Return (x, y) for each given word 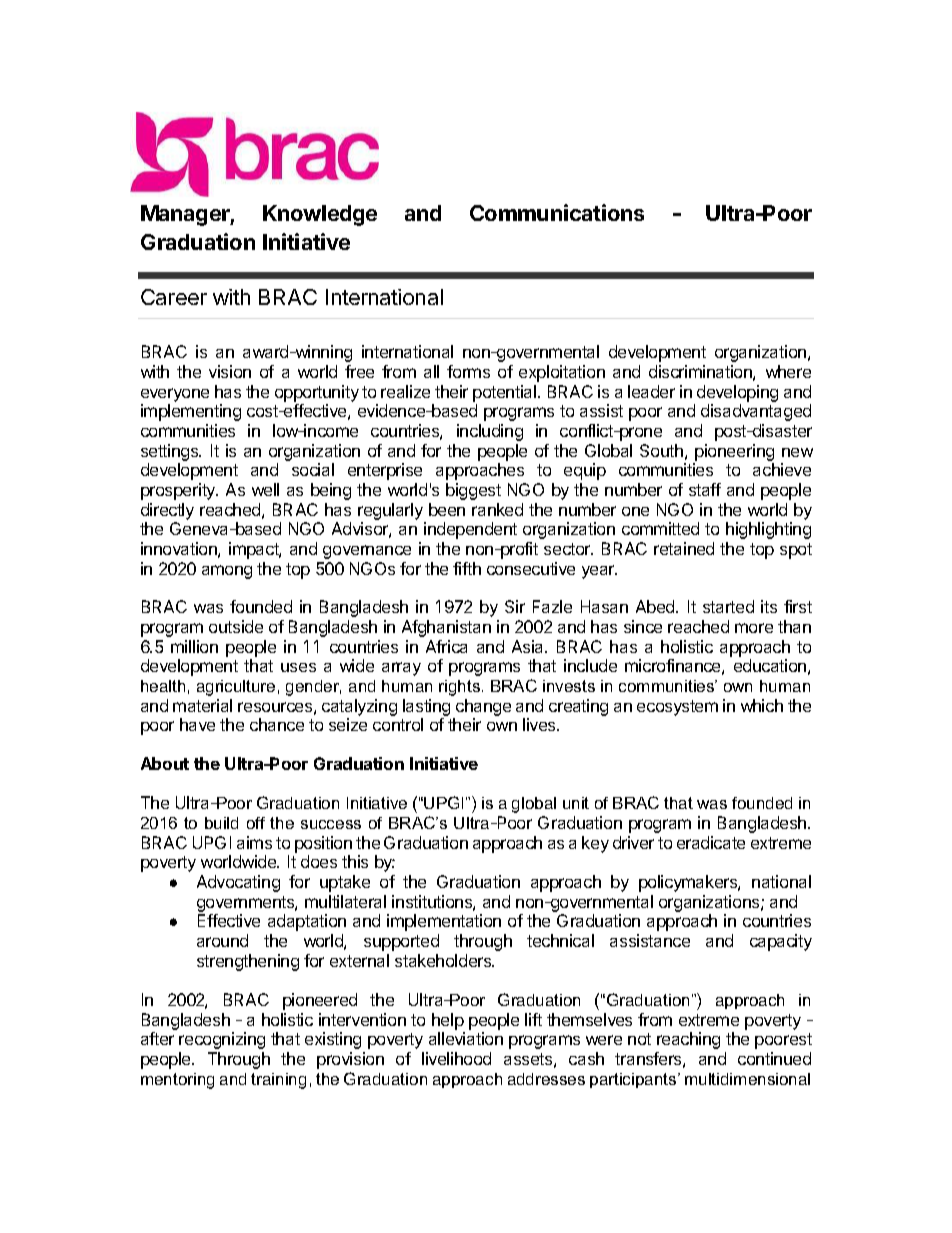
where (788, 371)
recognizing (222, 1040)
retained (684, 548)
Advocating (238, 883)
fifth (467, 568)
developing (737, 393)
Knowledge (320, 215)
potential (506, 393)
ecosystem (677, 708)
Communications (557, 212)
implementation (444, 922)
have (197, 724)
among (227, 572)
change (483, 707)
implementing (191, 412)
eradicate (711, 842)
